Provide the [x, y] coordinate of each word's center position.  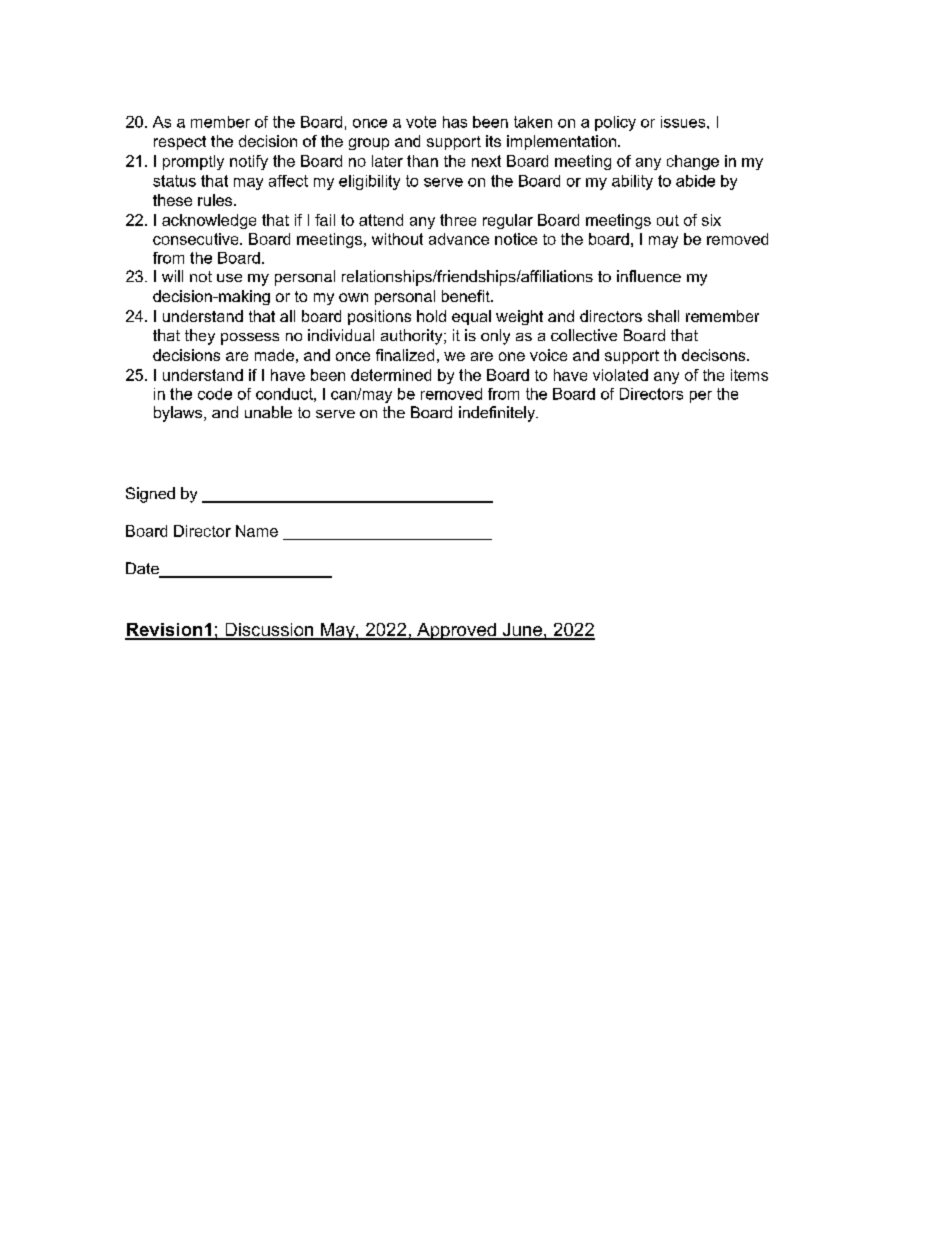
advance [459, 239]
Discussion [269, 631]
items [749, 375]
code [215, 394]
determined [391, 375]
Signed [150, 495]
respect [180, 143]
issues [684, 122]
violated [620, 375]
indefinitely [498, 414]
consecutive [197, 239]
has [455, 122]
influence [649, 276]
